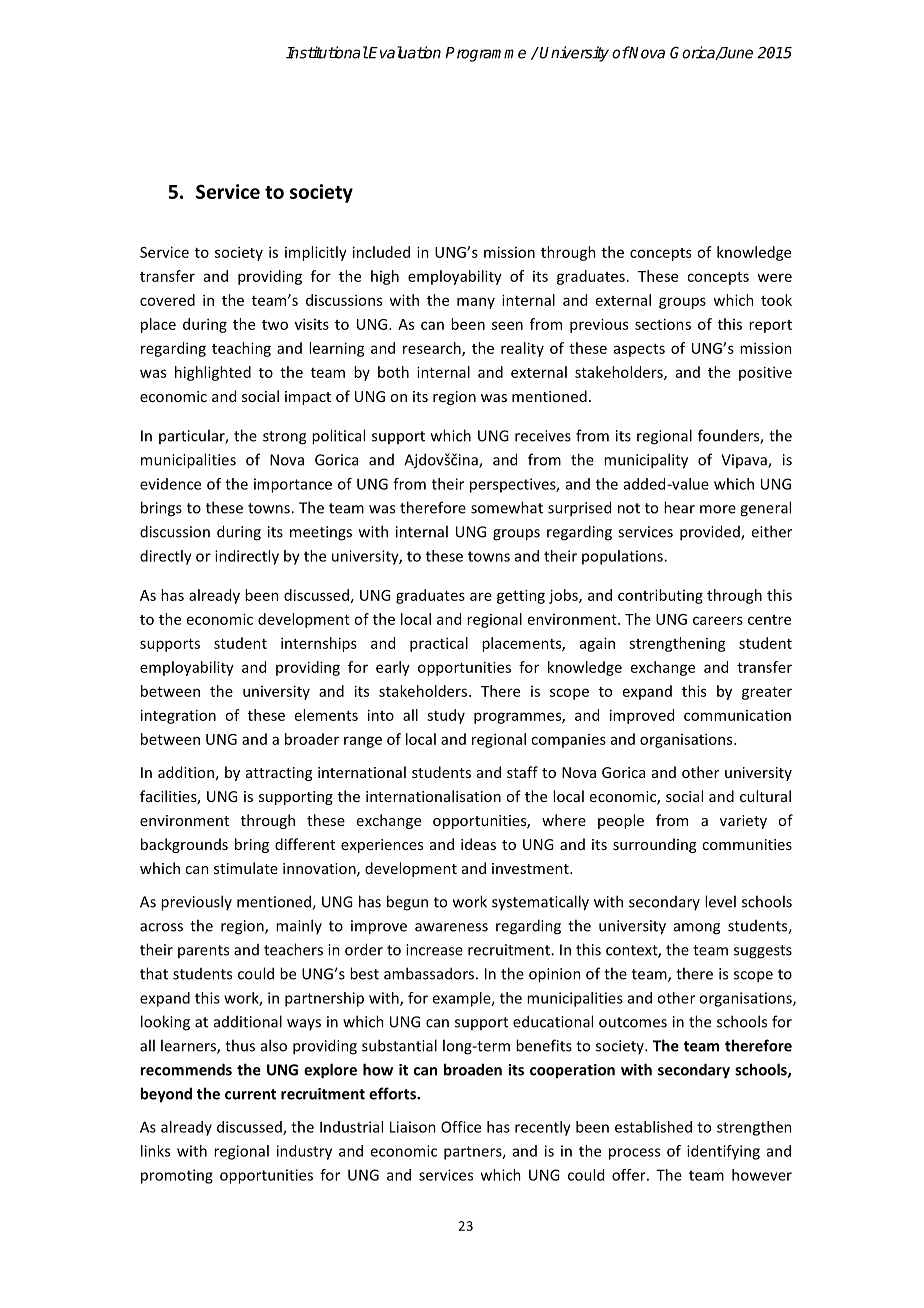  Describe the element at coordinates (250, 1094) in the screenshot. I see `current` at that location.
